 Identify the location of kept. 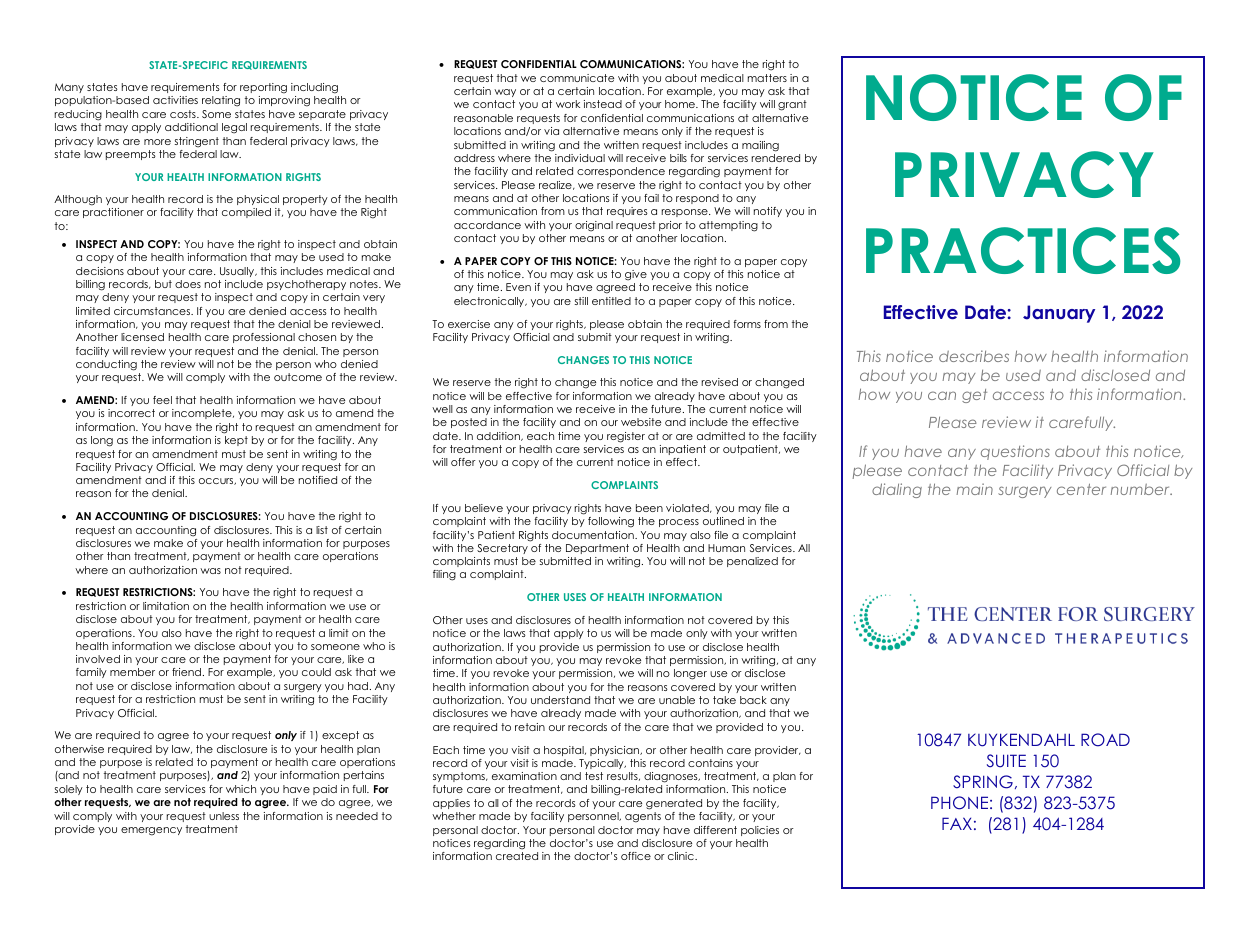
(236, 441).
